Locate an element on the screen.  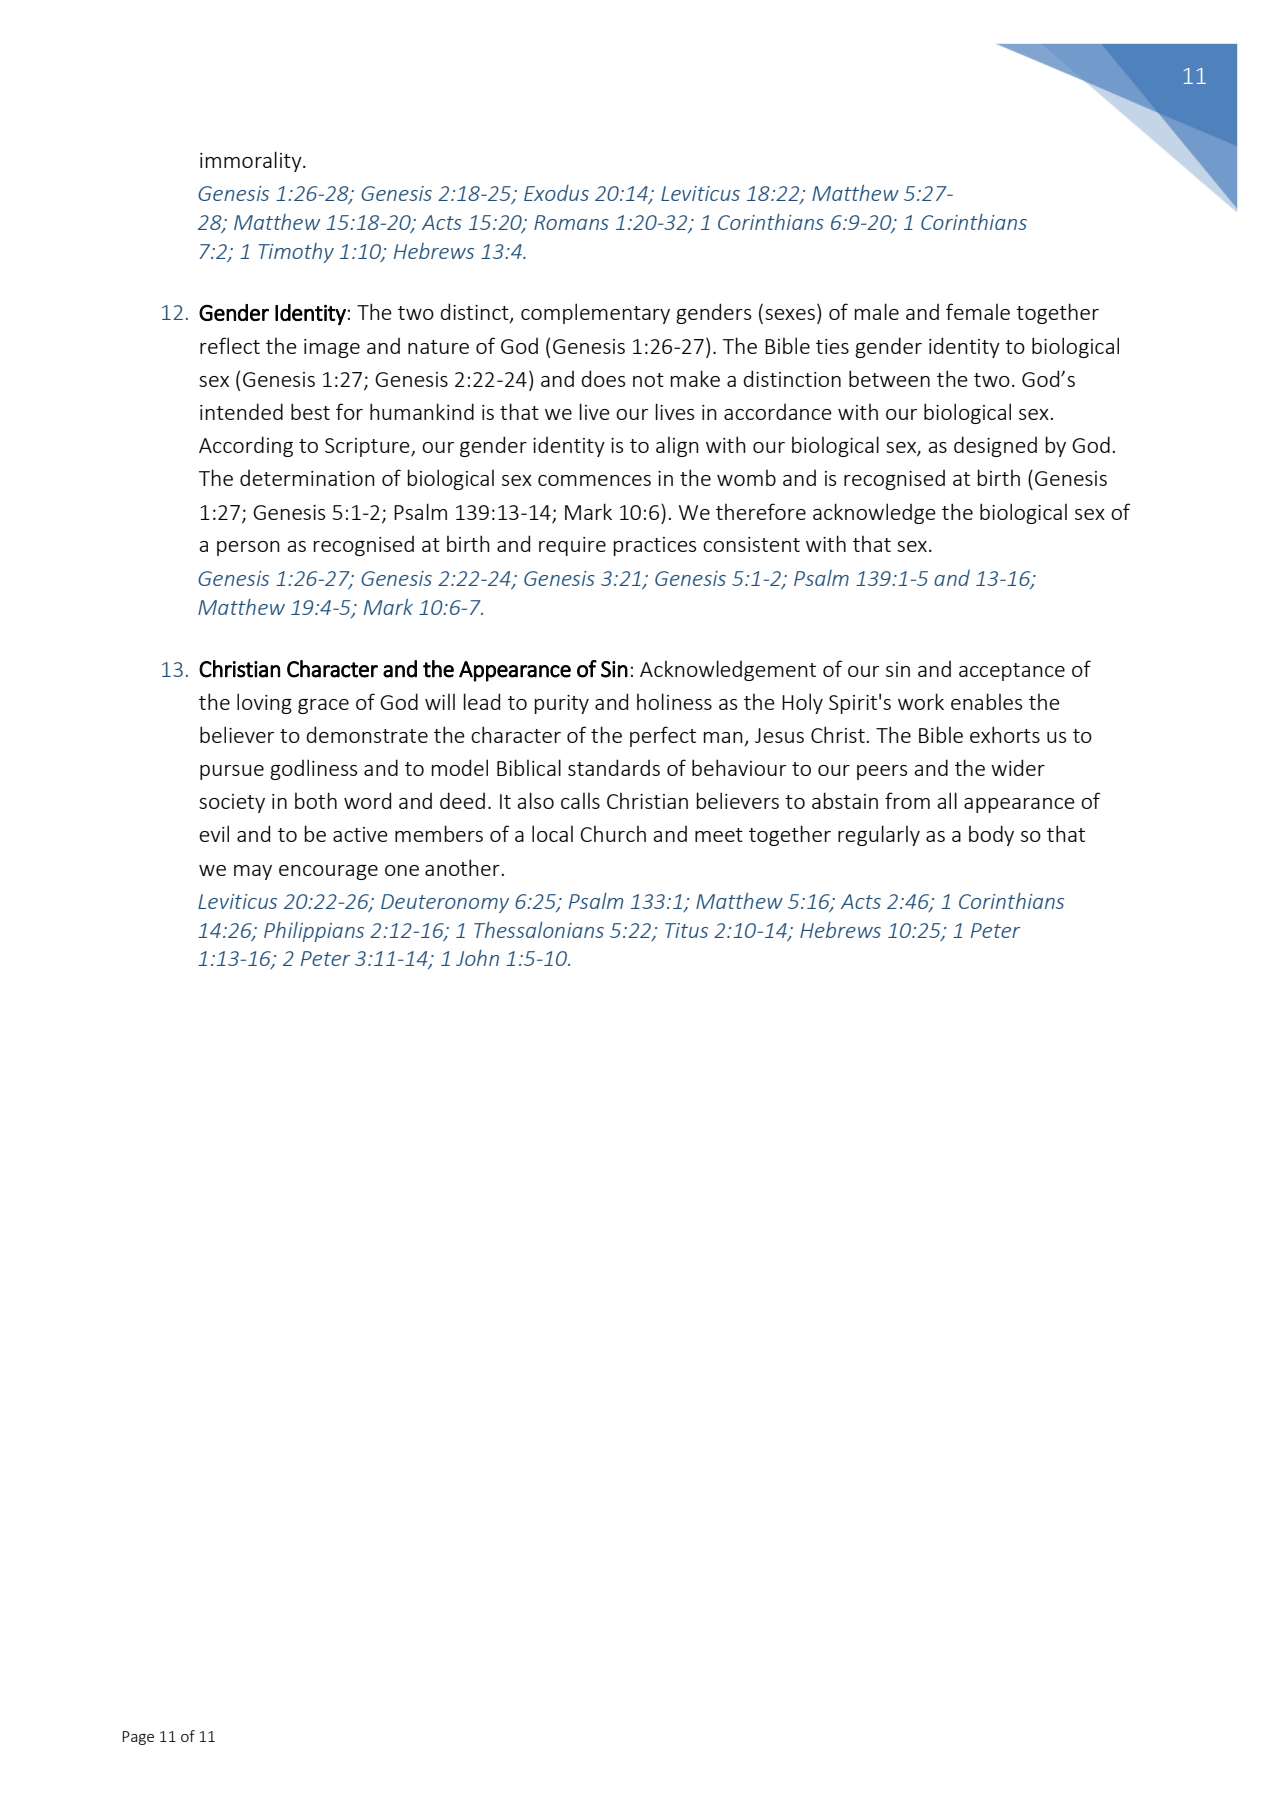
sexes is located at coordinates (790, 314).
